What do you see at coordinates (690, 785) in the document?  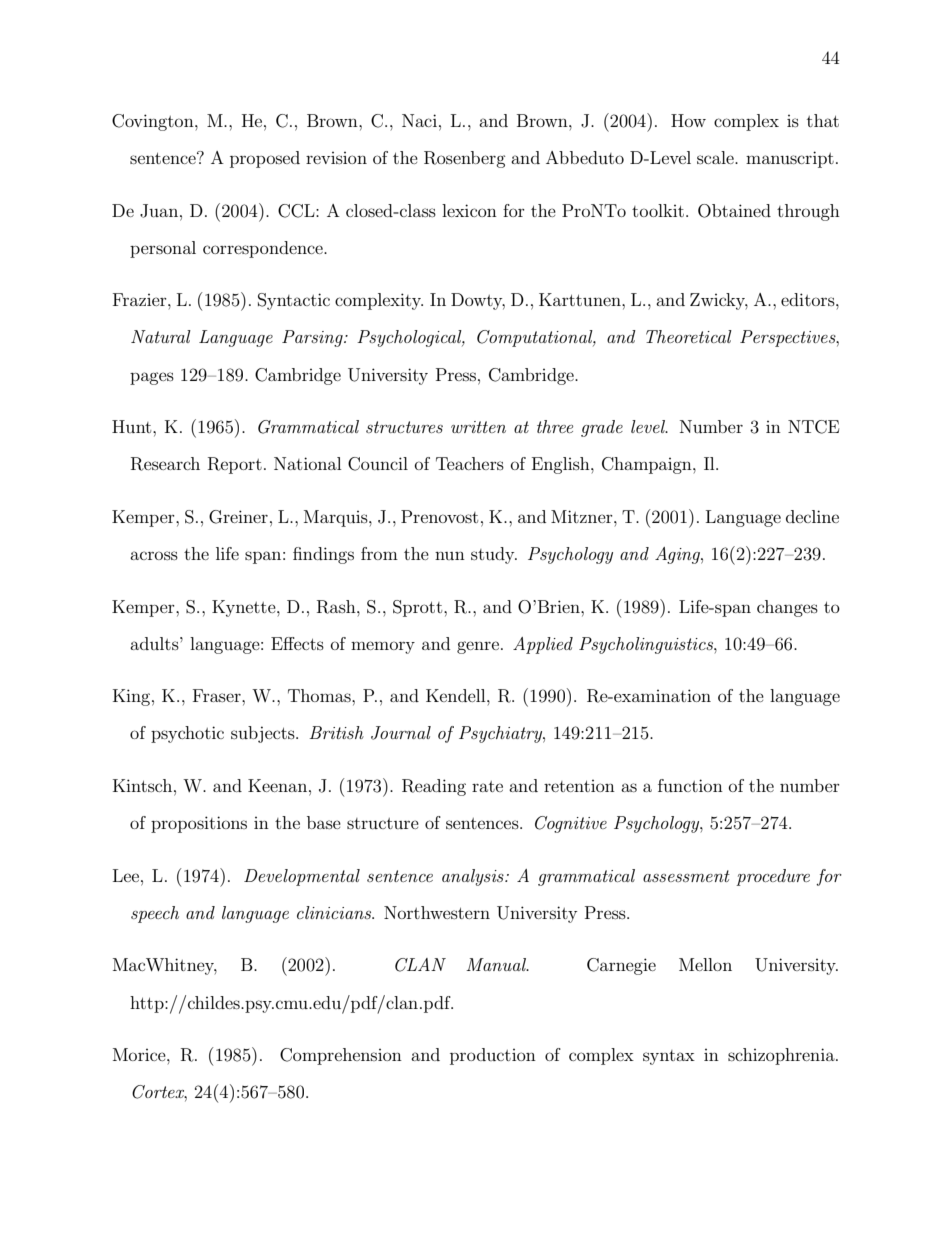 I see `function` at bounding box center [690, 785].
